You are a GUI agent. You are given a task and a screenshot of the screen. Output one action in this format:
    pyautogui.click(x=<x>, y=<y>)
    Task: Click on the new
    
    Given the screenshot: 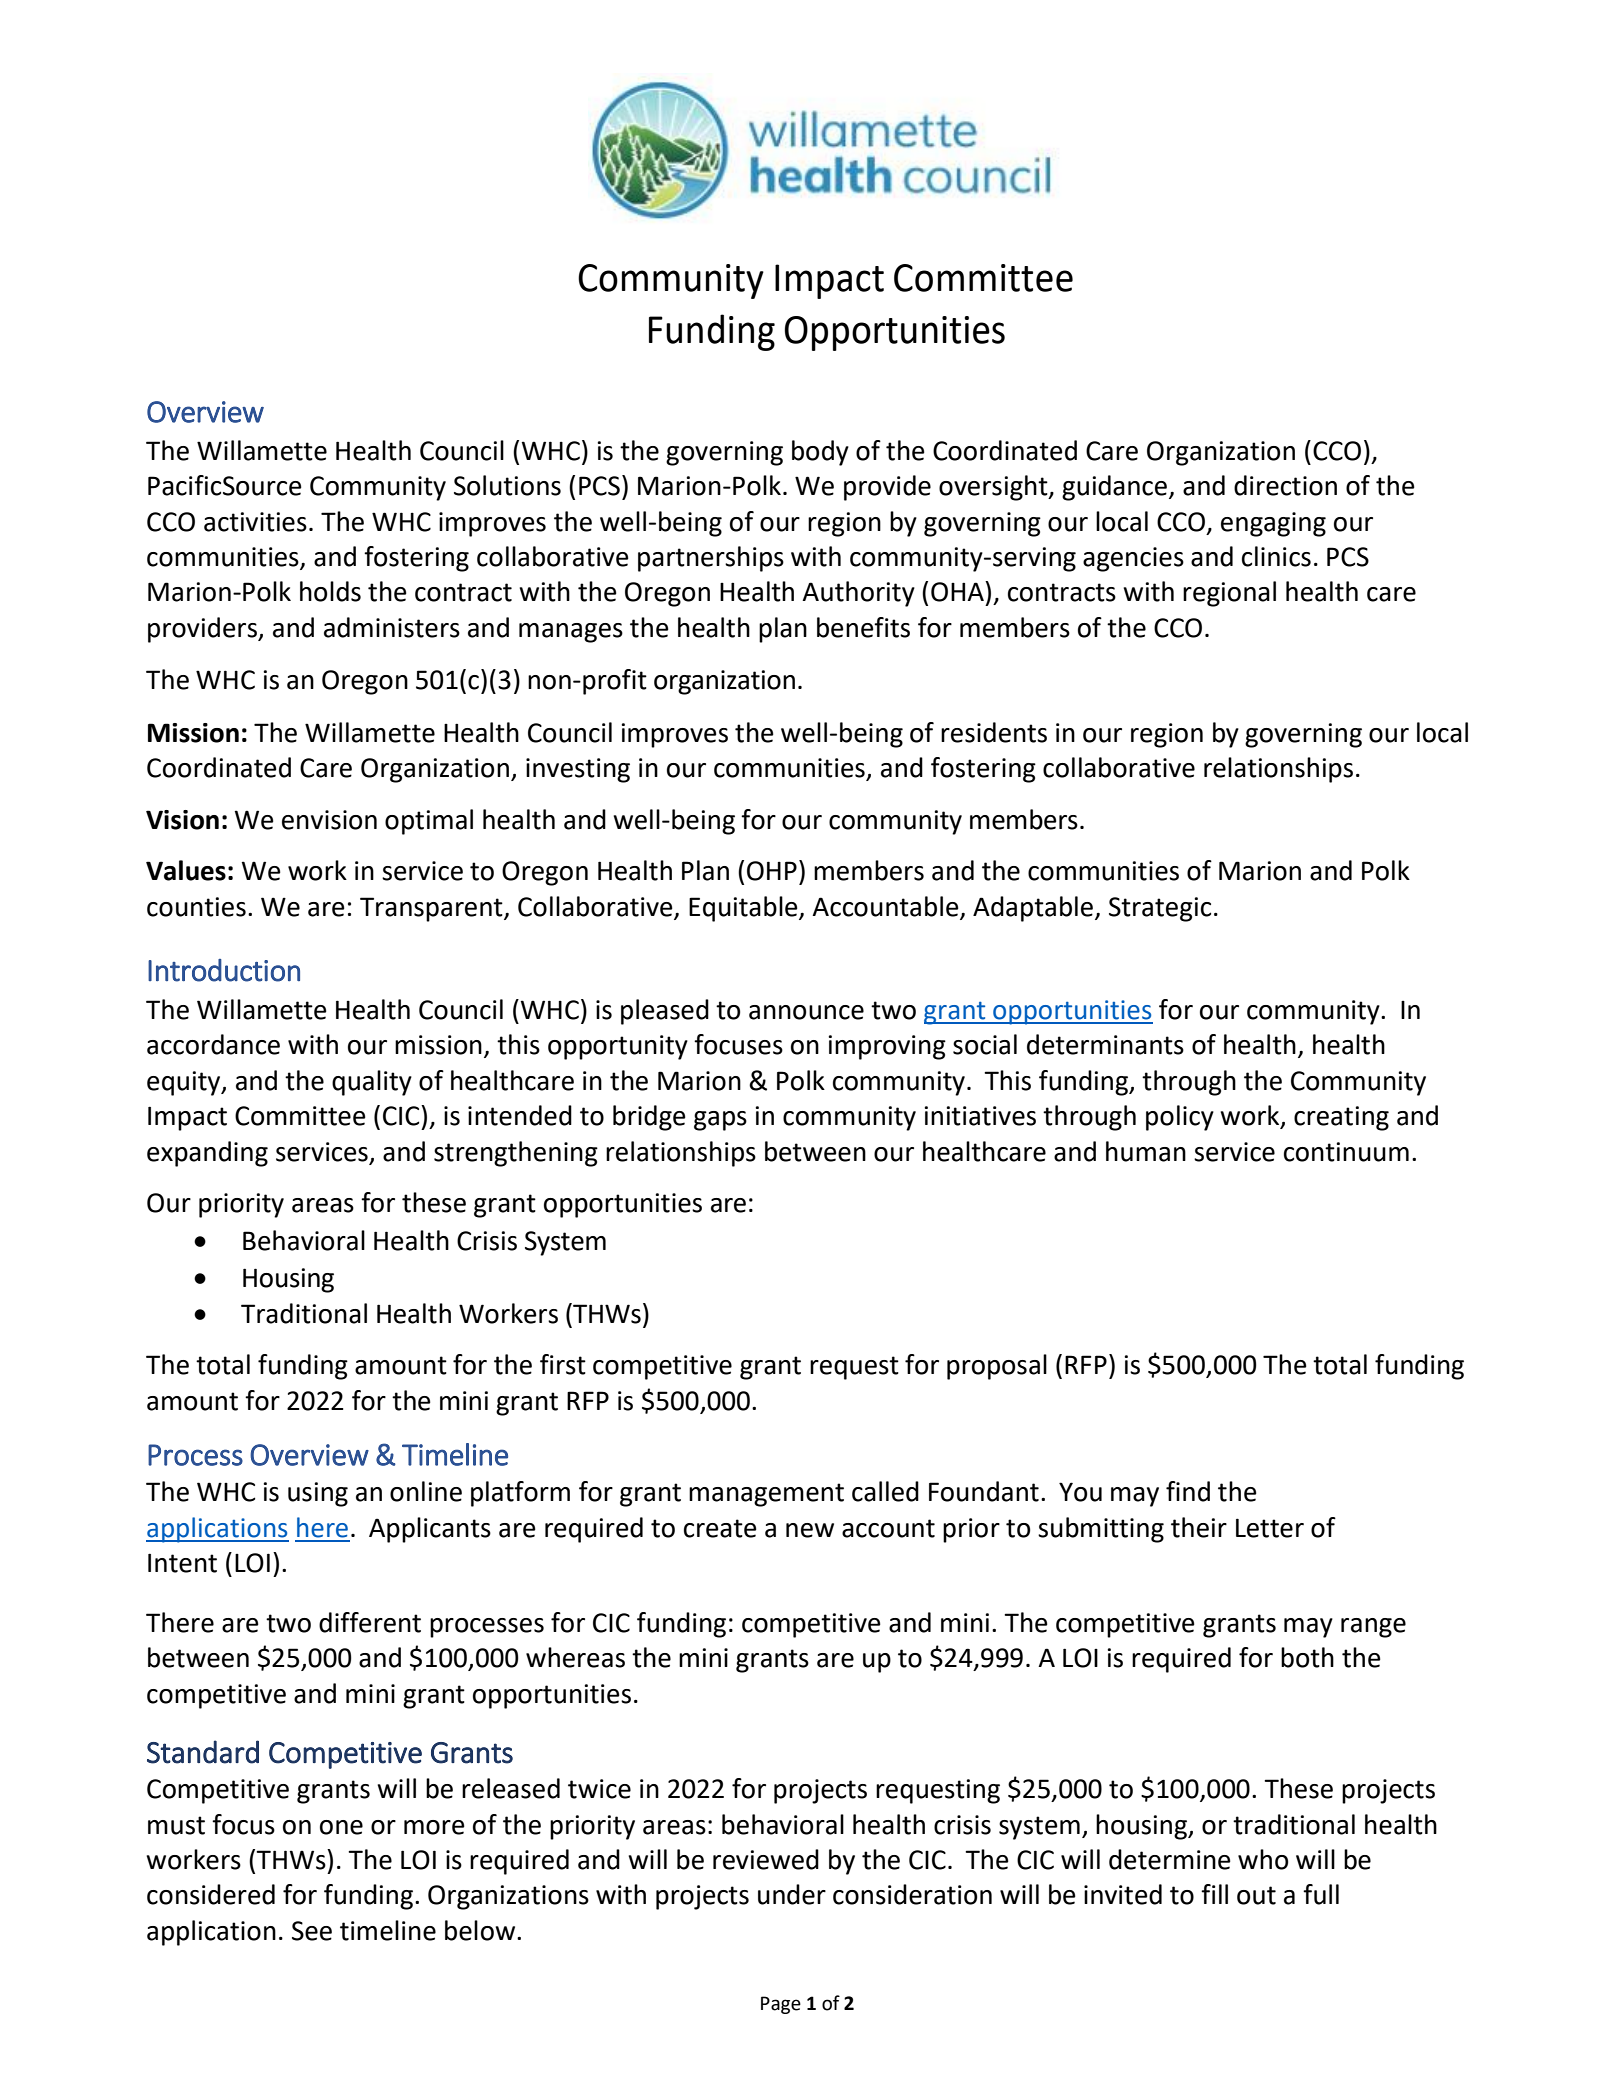 What is the action you would take?
    pyautogui.click(x=810, y=1530)
